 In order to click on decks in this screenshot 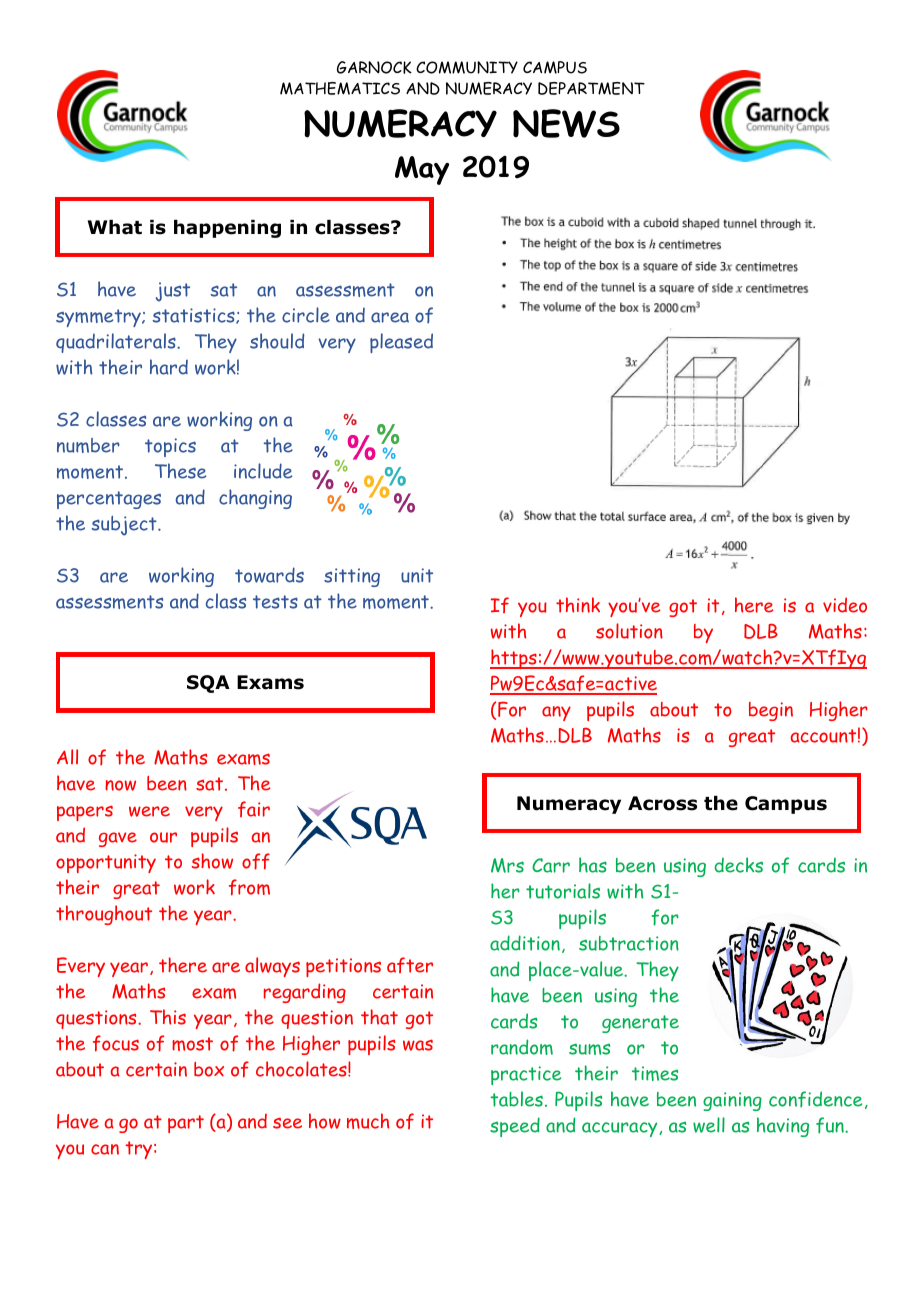, I will do `click(738, 865)`.
